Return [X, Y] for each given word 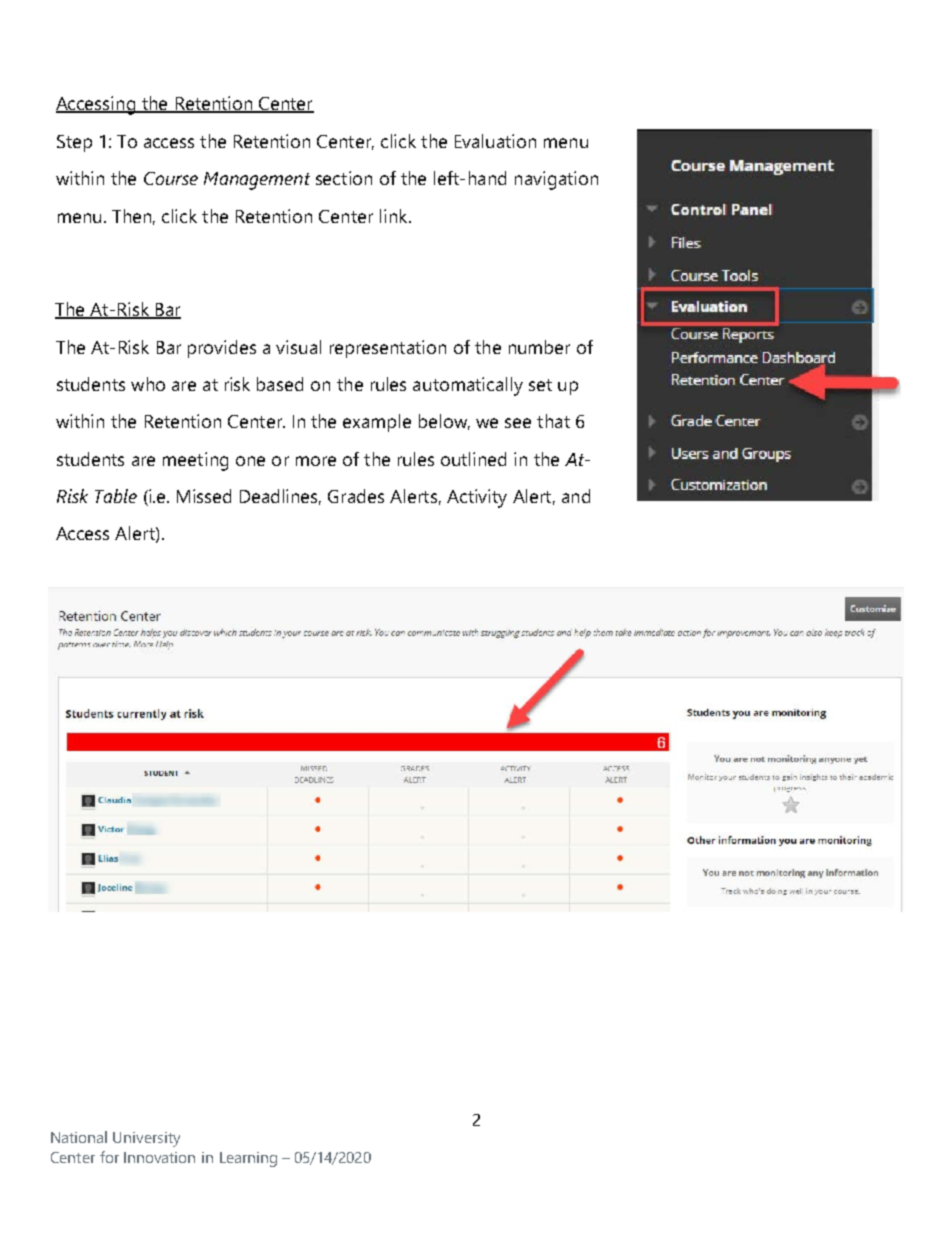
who [148, 384]
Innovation [159, 1157]
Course [171, 178]
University [146, 1139]
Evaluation [495, 141]
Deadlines [280, 497]
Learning [248, 1159]
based [280, 384]
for [109, 1157]
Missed [204, 496]
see [518, 423]
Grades [356, 496]
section [344, 178]
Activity [477, 498]
